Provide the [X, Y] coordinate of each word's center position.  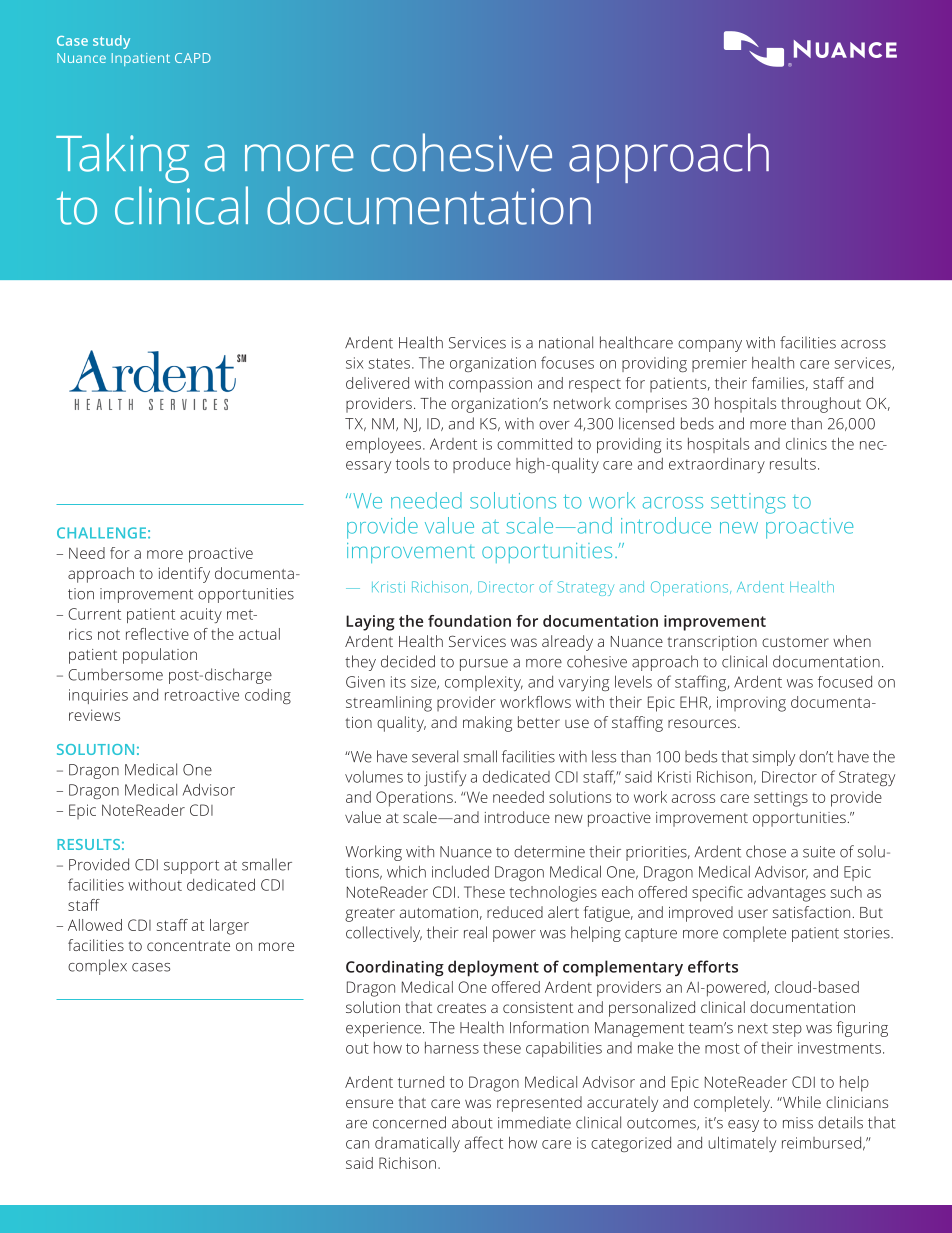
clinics [806, 444]
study [111, 42]
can [357, 1144]
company [710, 346]
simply [773, 758]
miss [798, 1123]
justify [445, 778]
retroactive [202, 695]
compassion [490, 385]
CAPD [193, 58]
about [472, 1122]
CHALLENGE [101, 533]
